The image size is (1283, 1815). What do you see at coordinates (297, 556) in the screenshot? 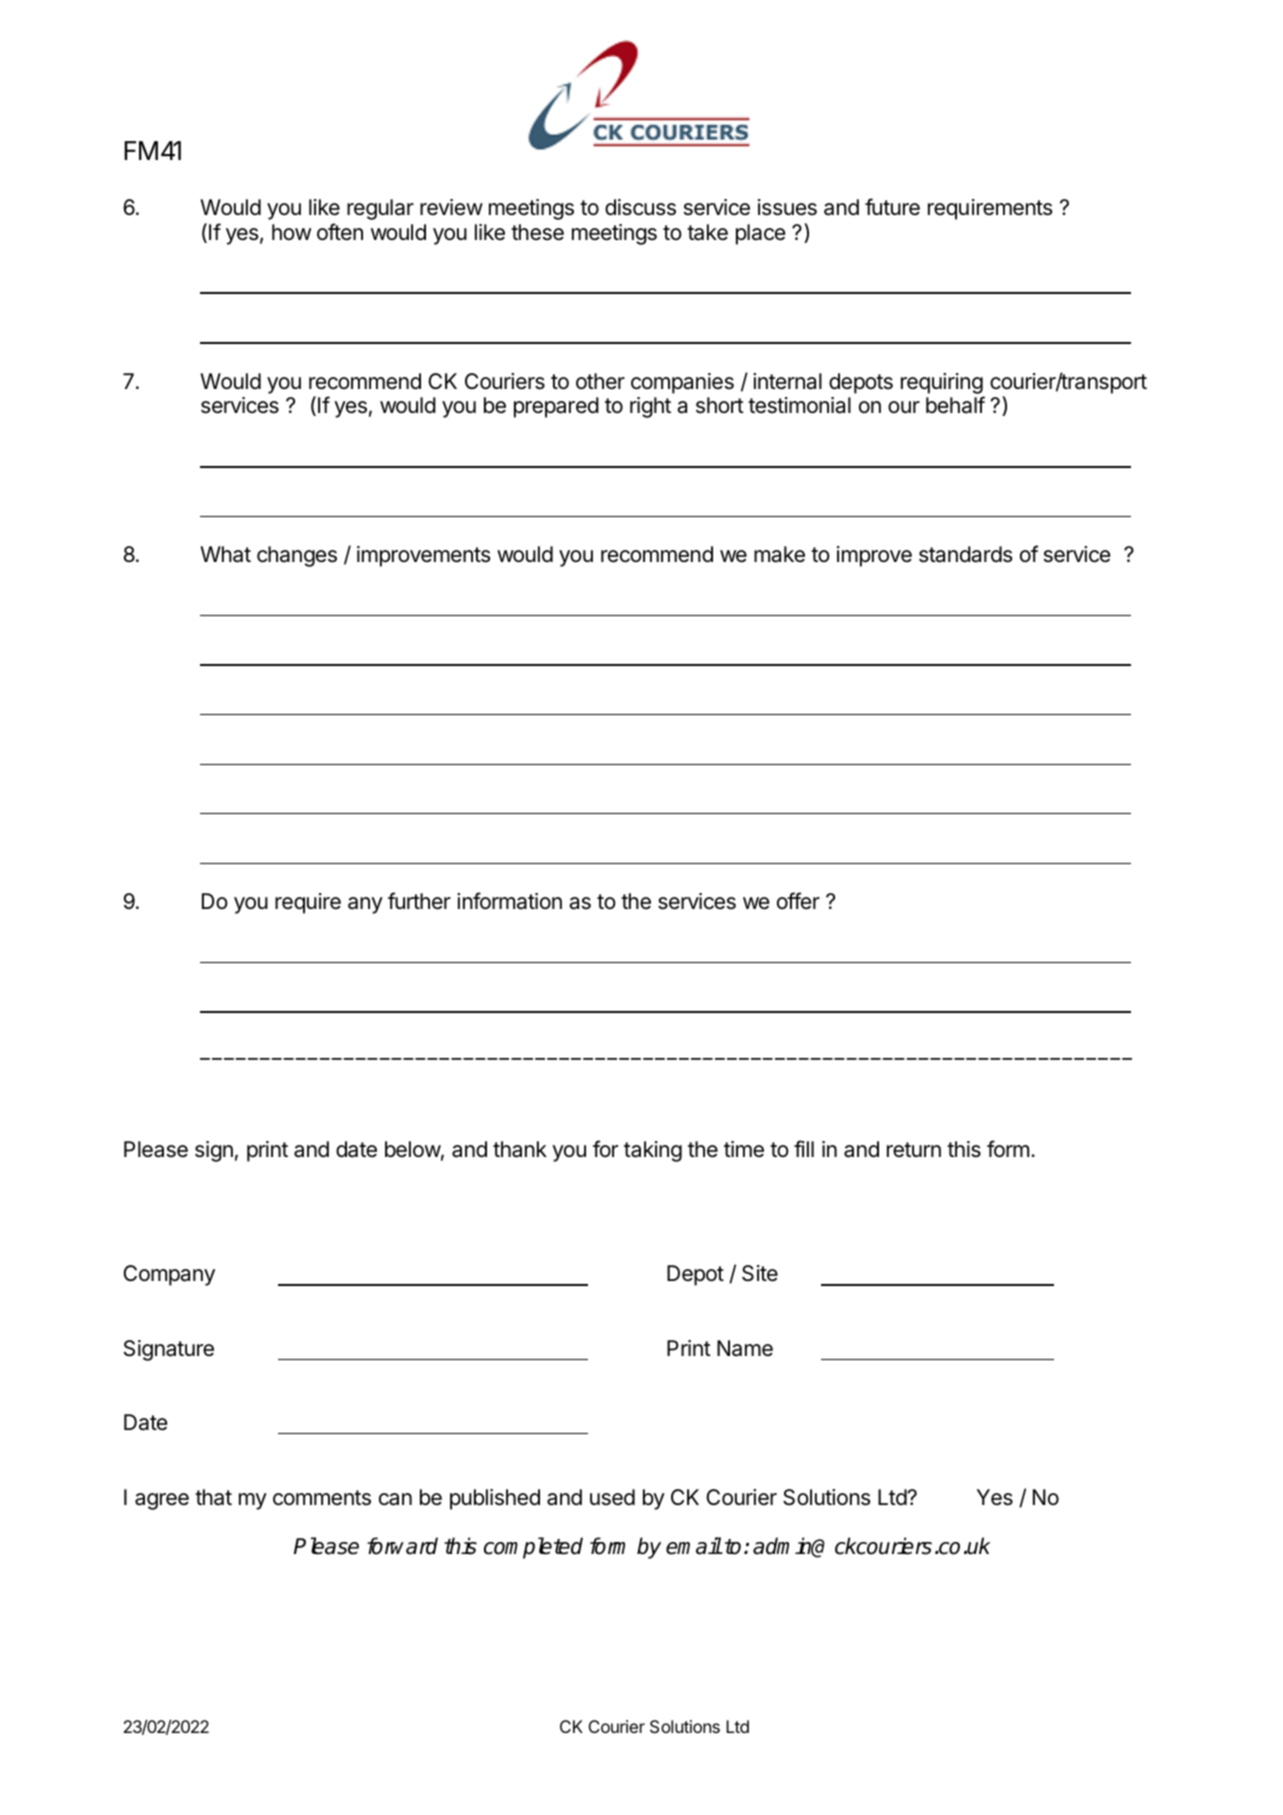
I see `changes` at bounding box center [297, 556].
